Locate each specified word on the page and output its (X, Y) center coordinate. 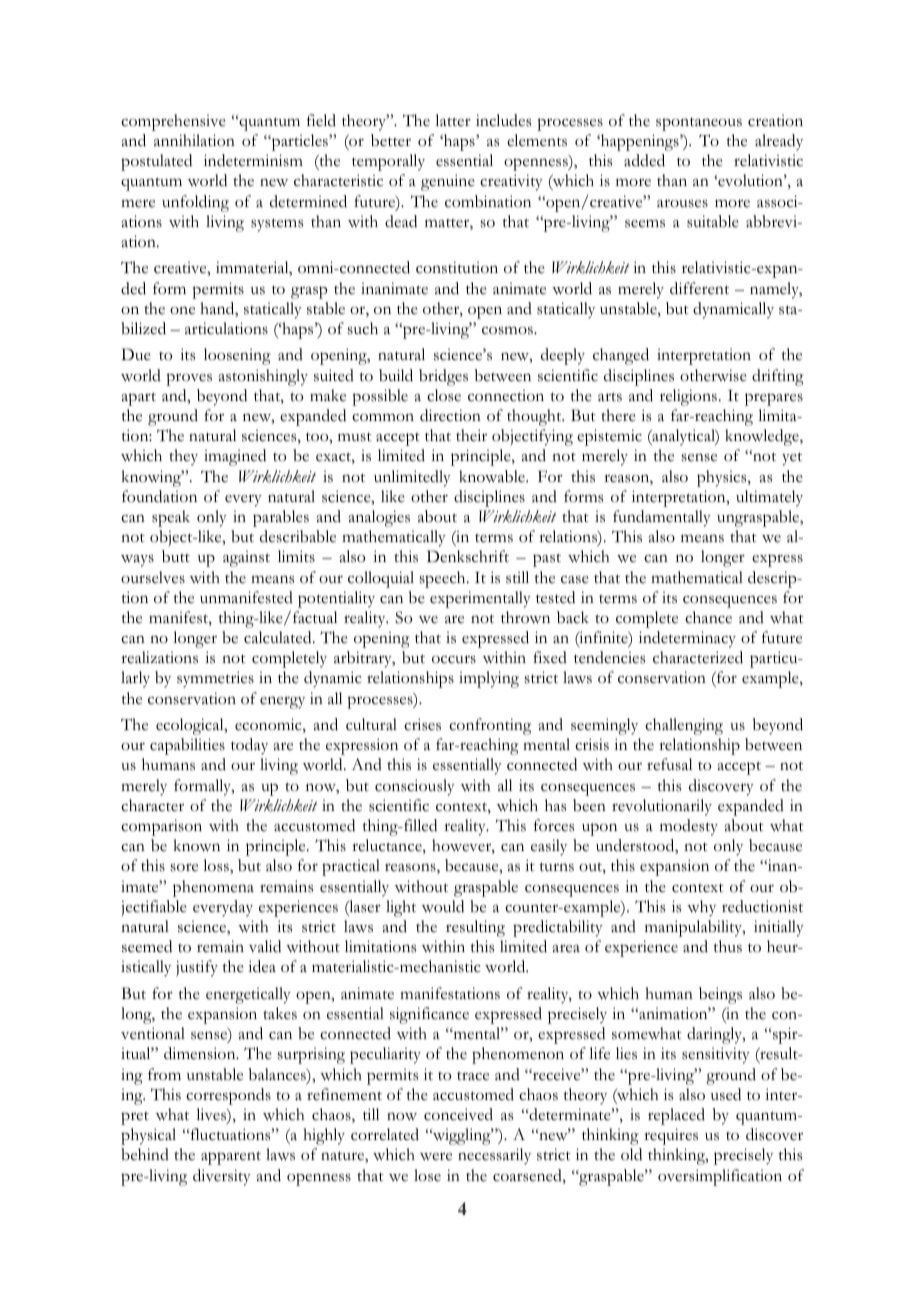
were (436, 1156)
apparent (231, 1158)
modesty (689, 827)
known (197, 845)
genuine (448, 182)
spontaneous (699, 124)
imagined (235, 457)
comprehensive (173, 122)
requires (671, 1136)
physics (723, 478)
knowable (493, 476)
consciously (415, 787)
